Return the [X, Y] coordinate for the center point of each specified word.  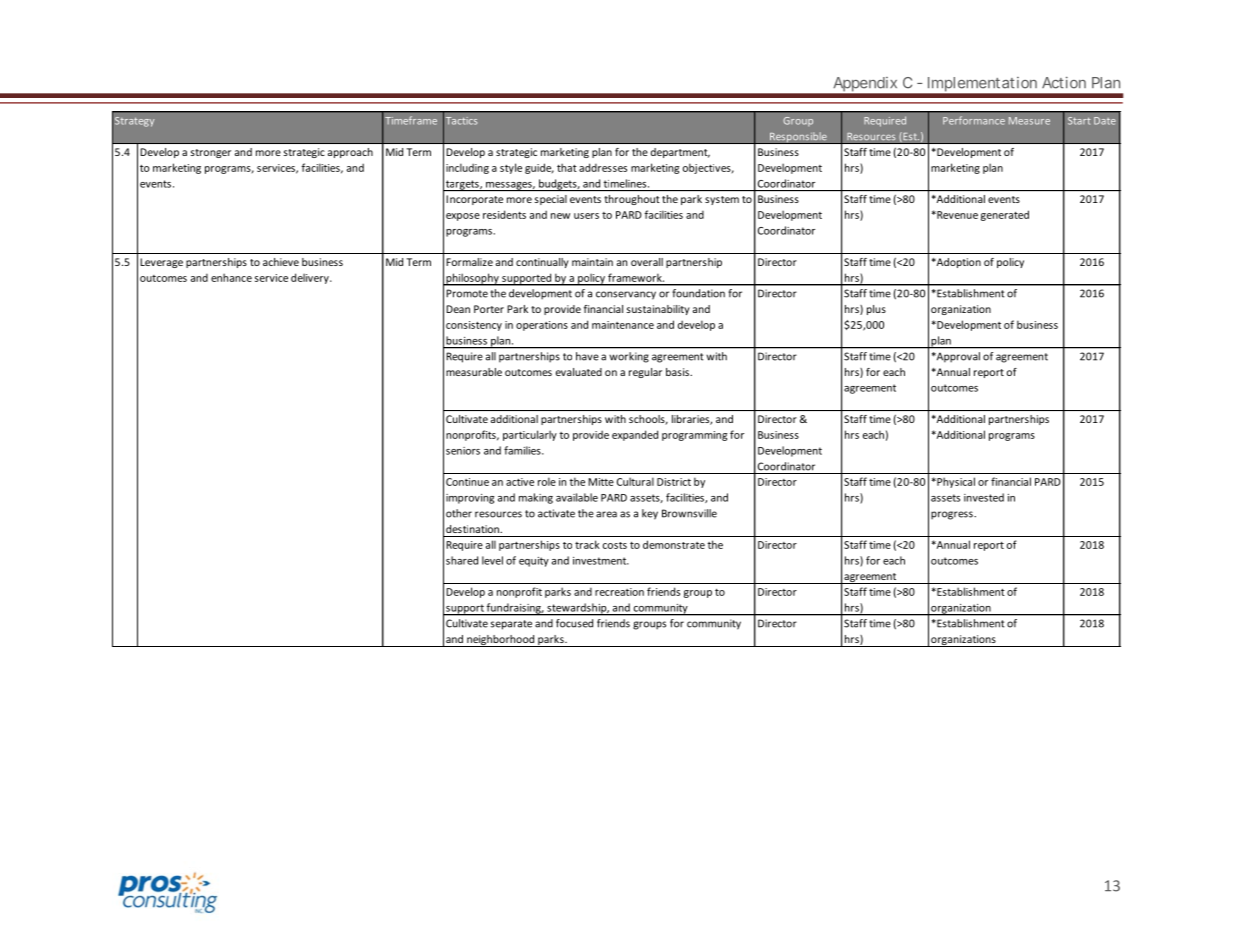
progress [953, 515]
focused [574, 623]
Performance [974, 120]
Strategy [134, 122]
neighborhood [501, 641]
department [680, 153]
